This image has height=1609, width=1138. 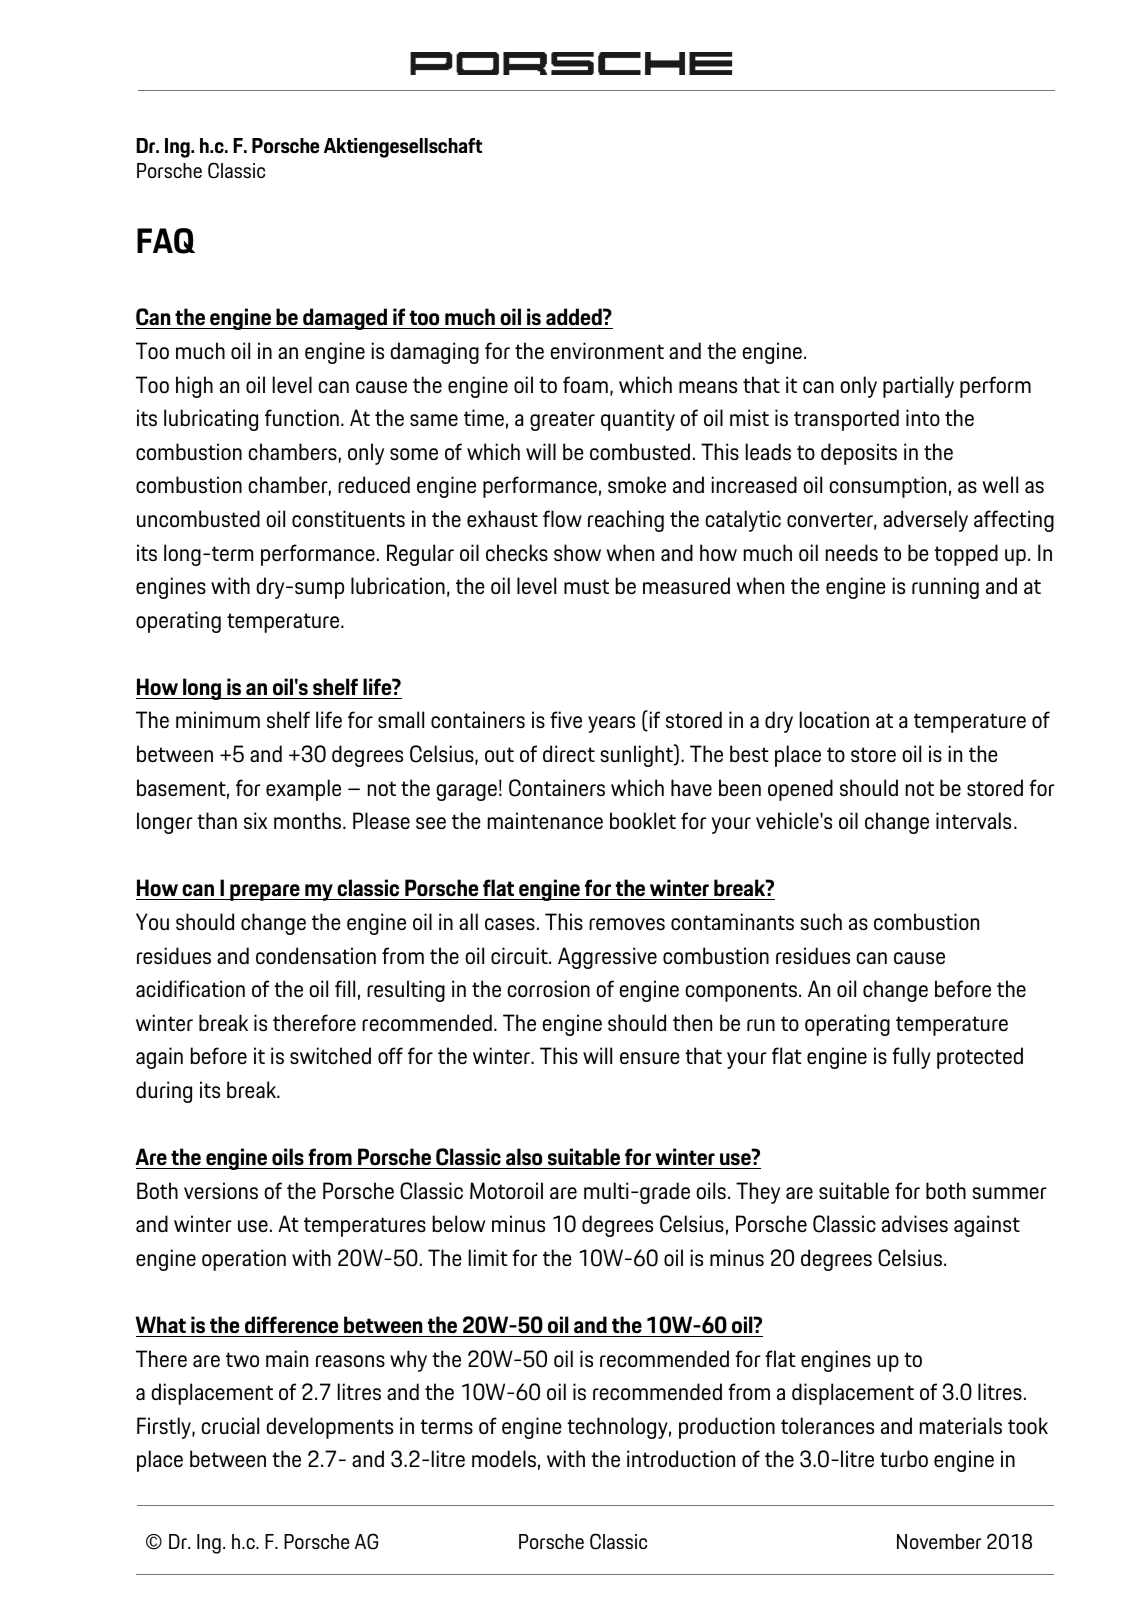 I want to click on damaged, so click(x=345, y=319).
